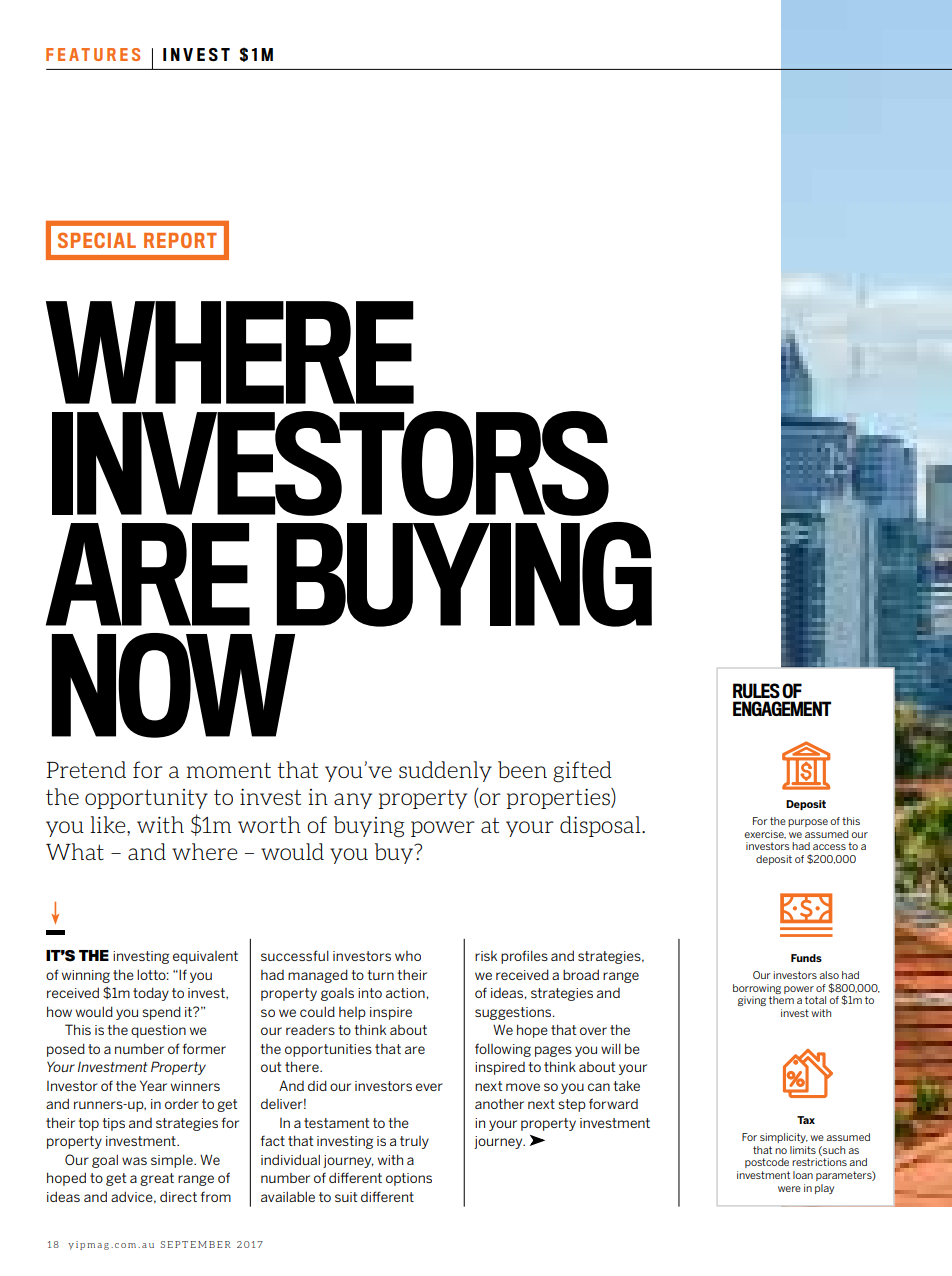 The image size is (952, 1276). What do you see at coordinates (782, 708) in the screenshot?
I see `ENGAGEMENT` at bounding box center [782, 708].
